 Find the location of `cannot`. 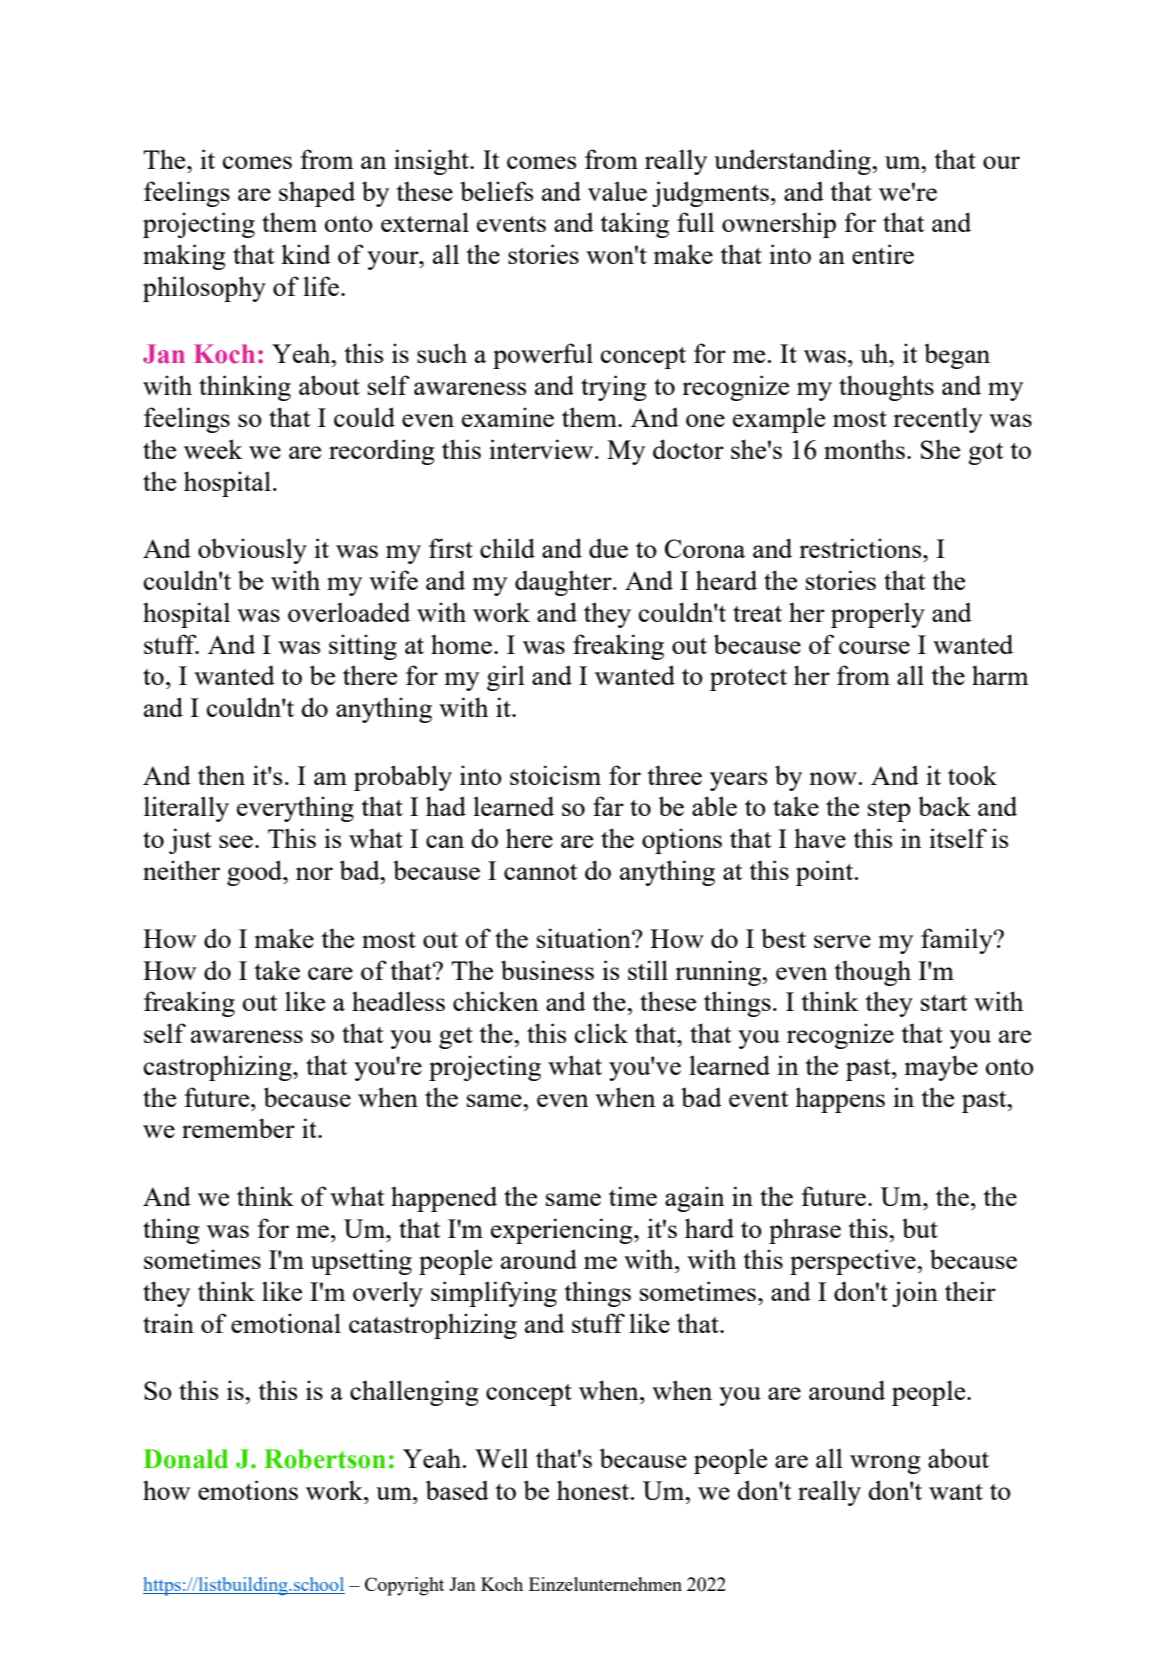

cannot is located at coordinates (541, 872).
